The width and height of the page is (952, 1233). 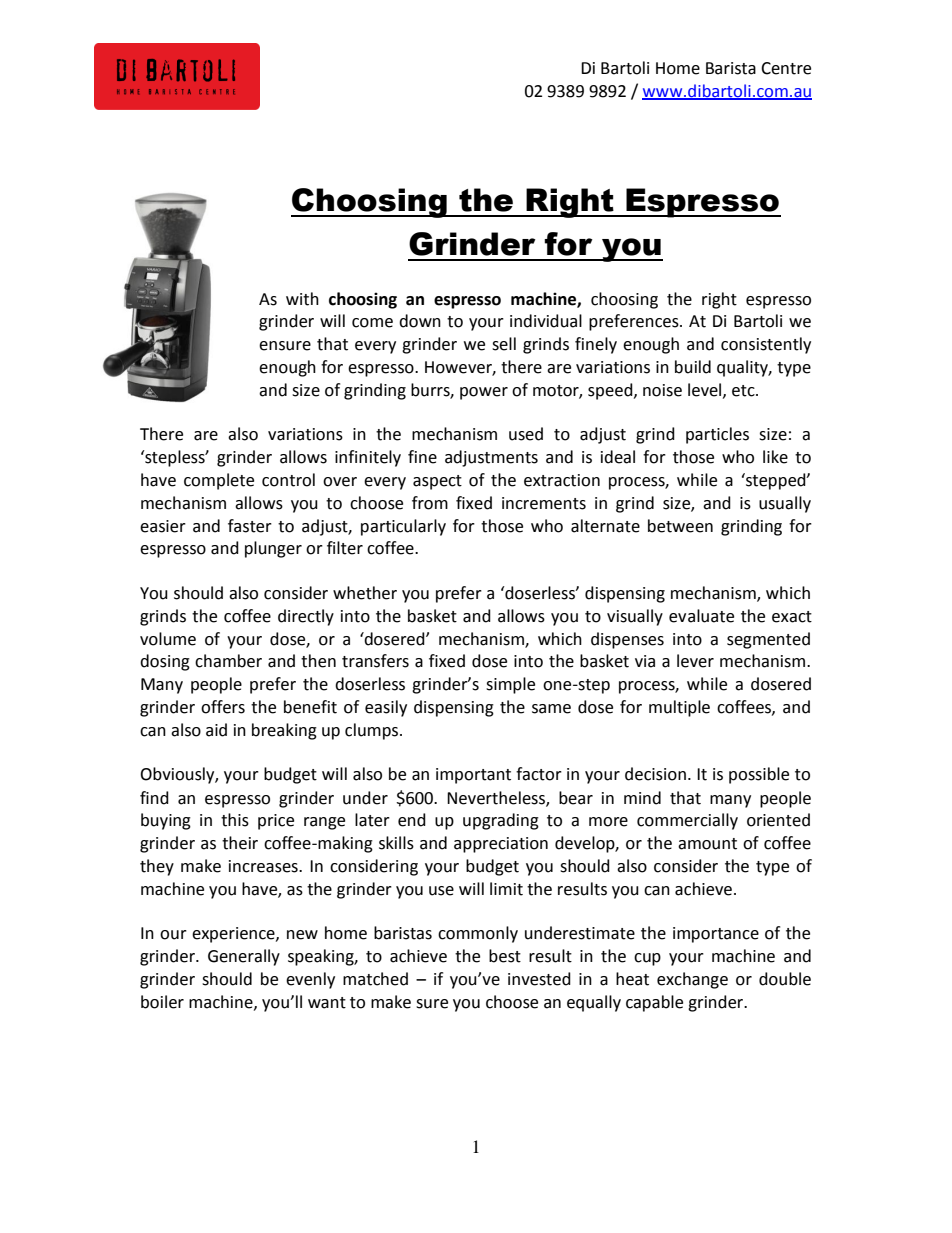 I want to click on Centre, so click(x=786, y=68).
